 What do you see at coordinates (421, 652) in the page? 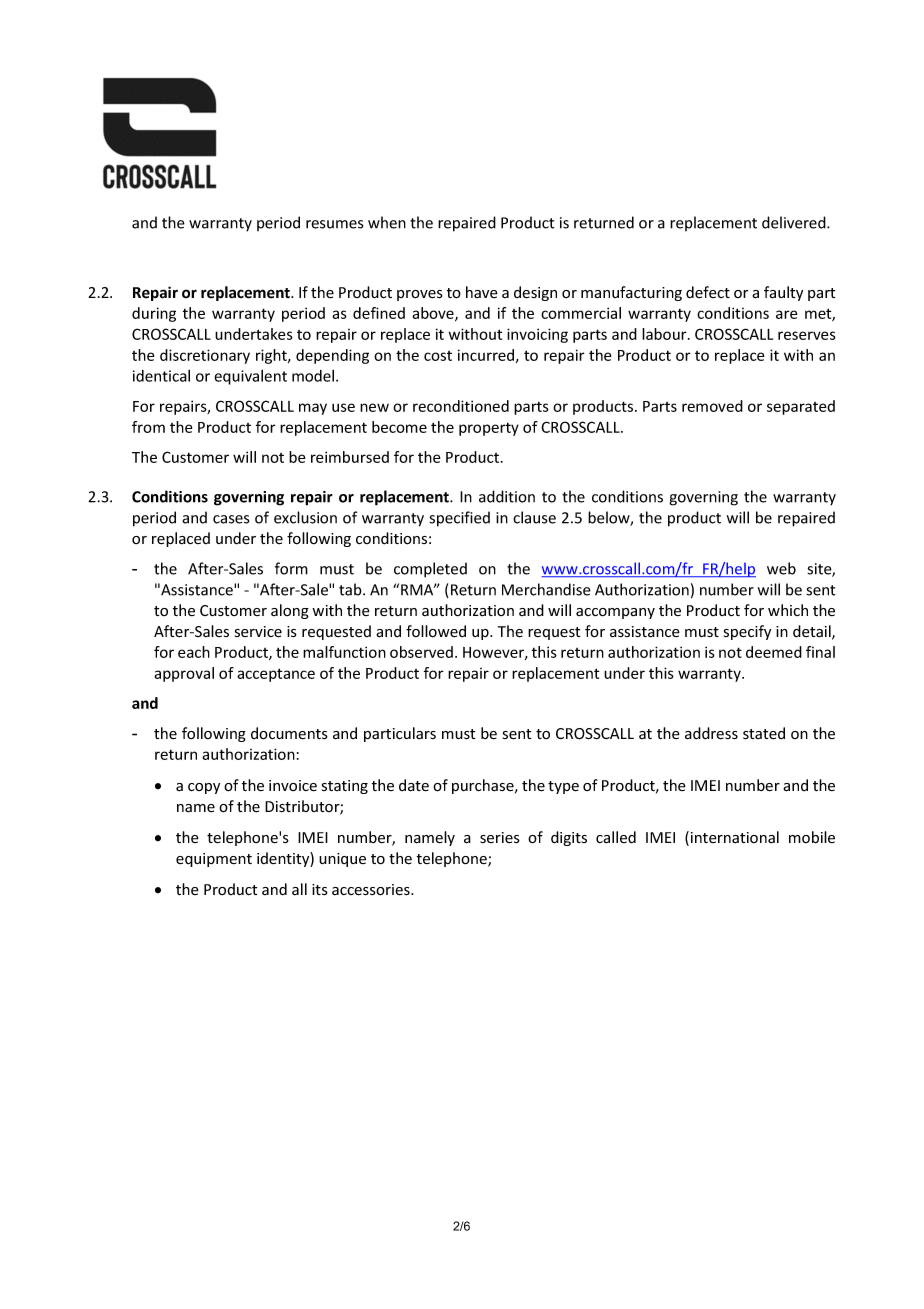
I see `observed` at bounding box center [421, 652].
